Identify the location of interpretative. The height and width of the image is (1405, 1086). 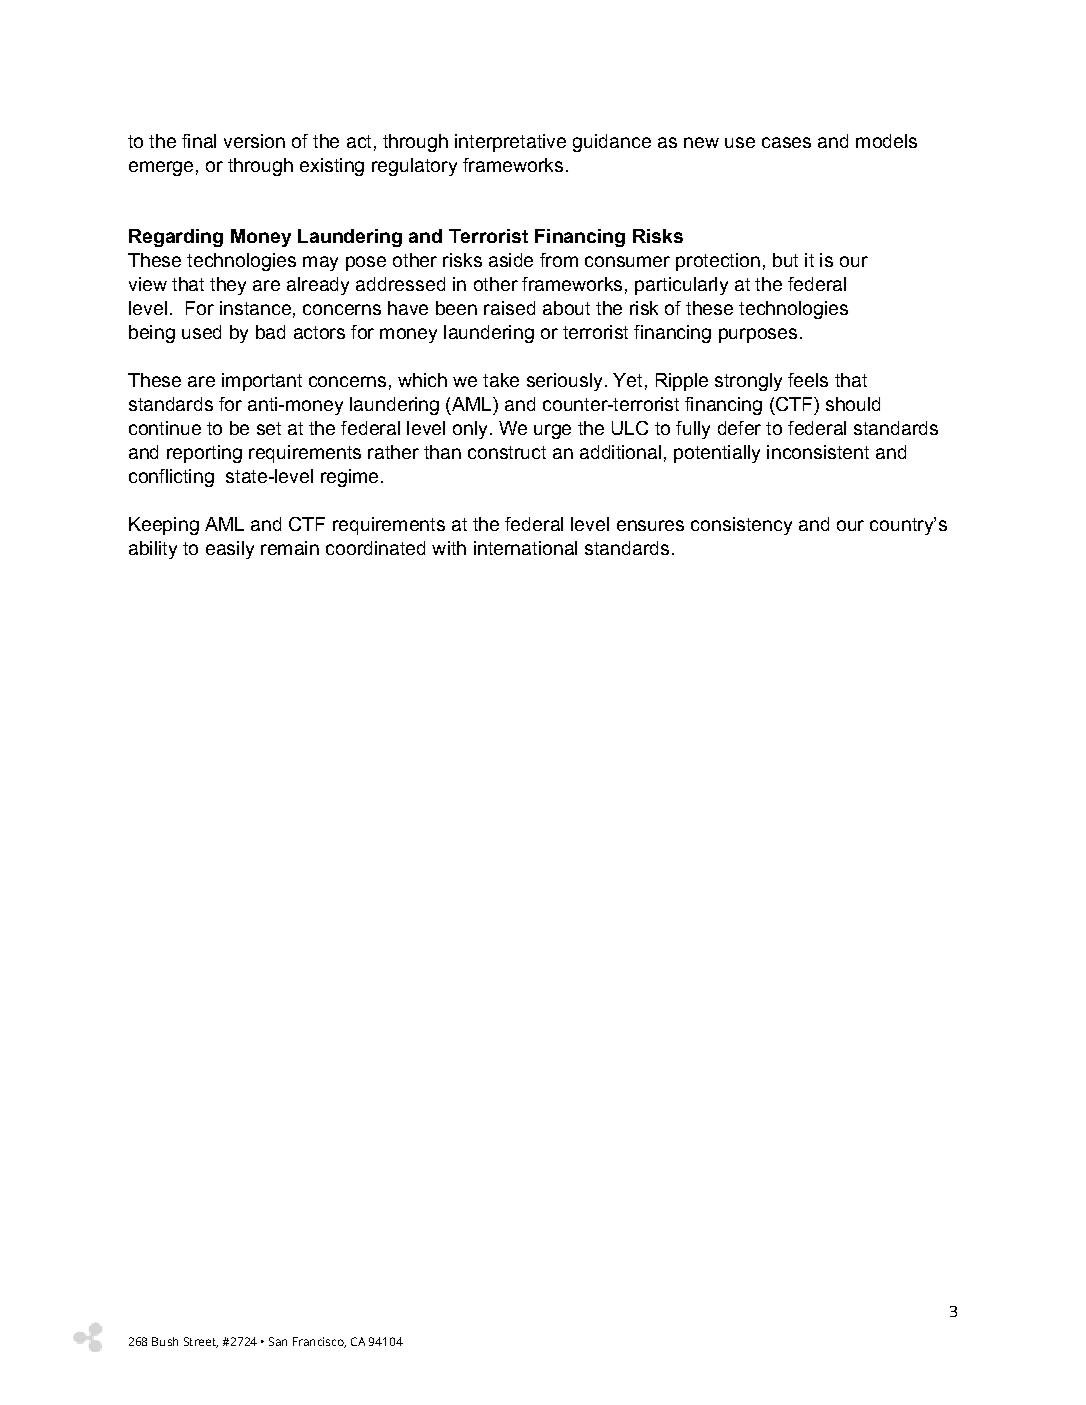
(510, 143).
